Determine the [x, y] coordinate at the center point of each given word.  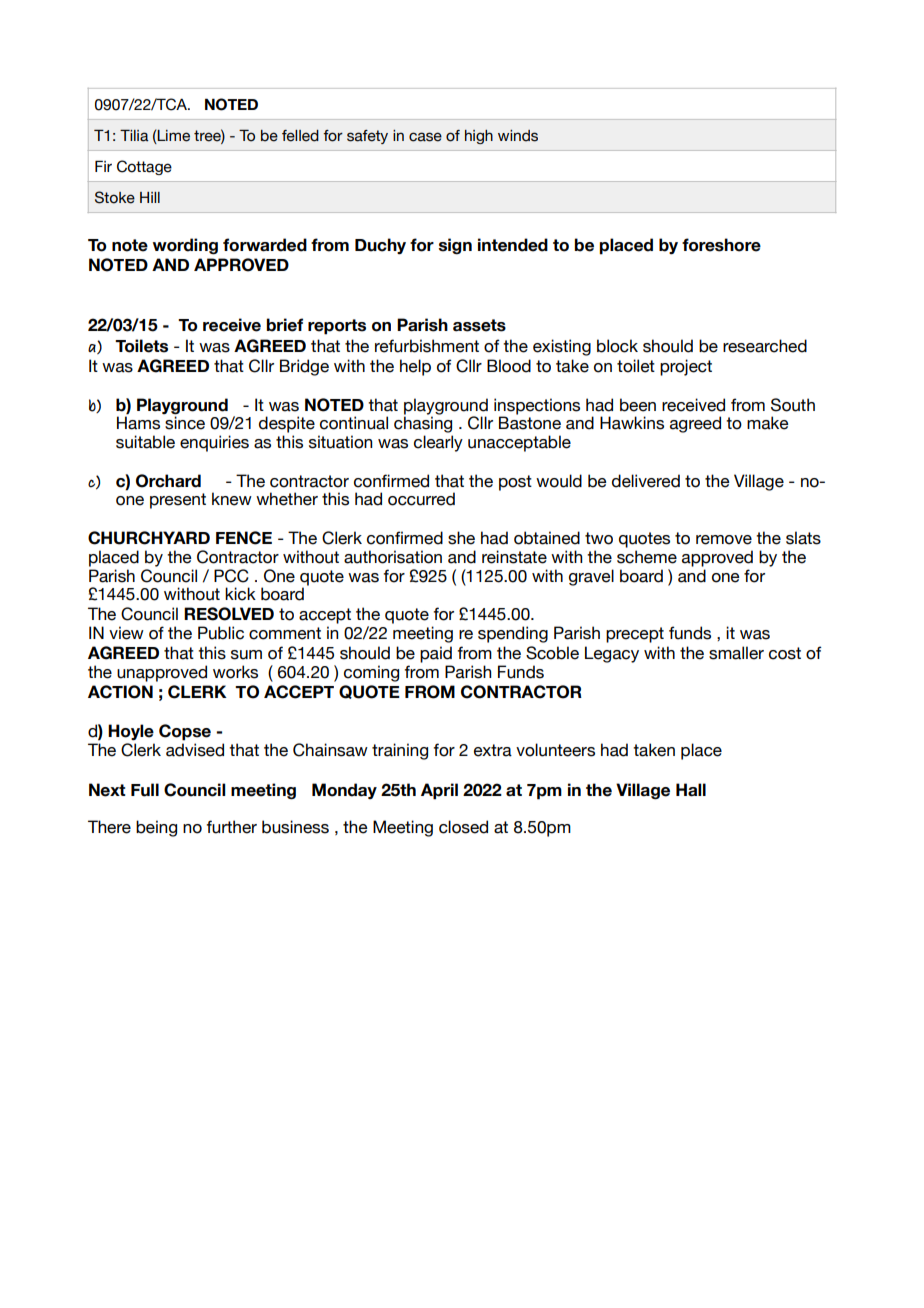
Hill [150, 197]
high [479, 137]
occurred [421, 499]
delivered [646, 481]
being [156, 828]
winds [518, 136]
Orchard [168, 481]
